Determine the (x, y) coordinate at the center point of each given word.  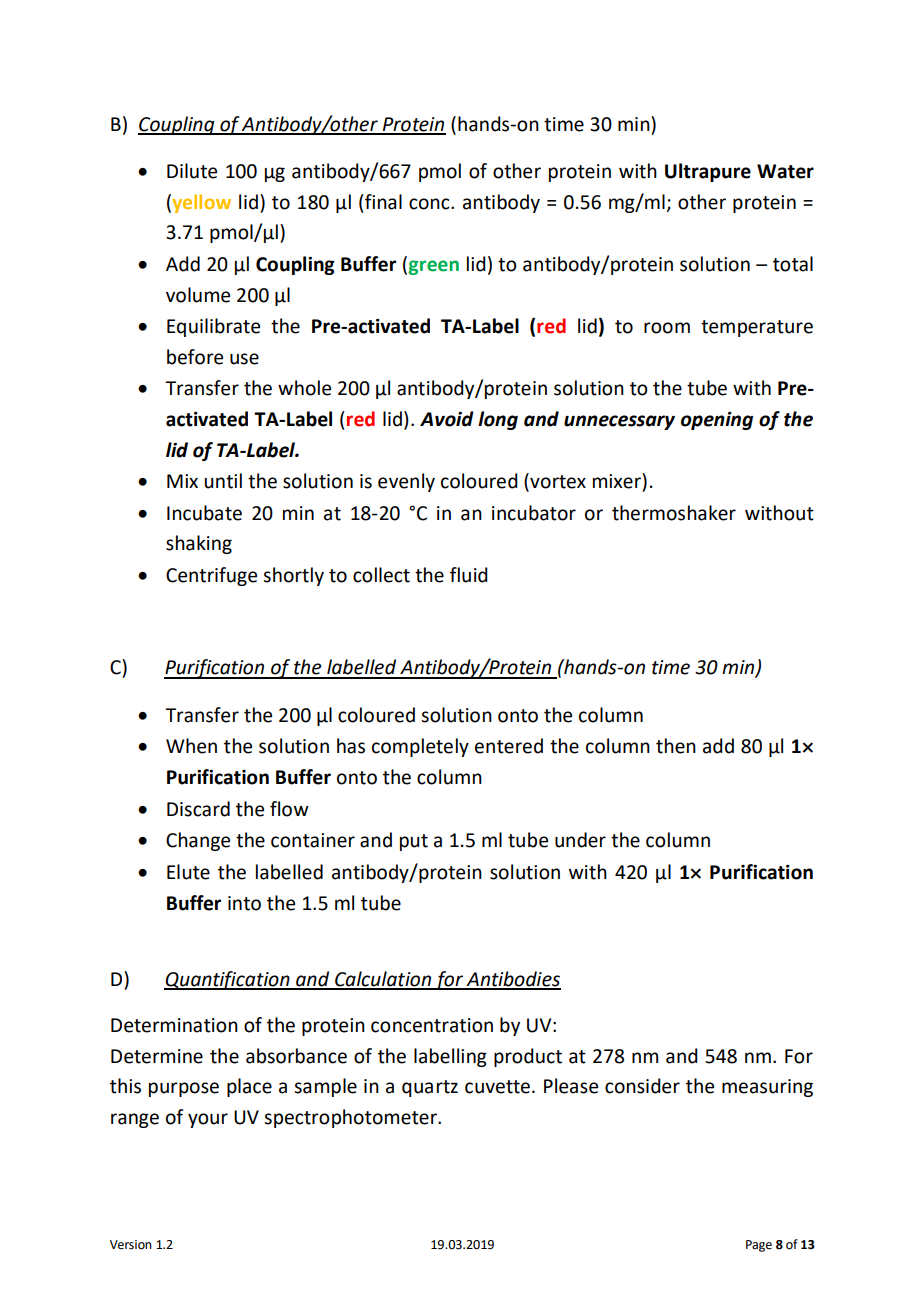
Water (785, 171)
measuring (767, 1088)
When (191, 746)
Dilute (192, 171)
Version (131, 1245)
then (676, 746)
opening (717, 421)
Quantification (228, 980)
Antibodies (512, 980)
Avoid (447, 419)
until (223, 481)
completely (420, 747)
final (382, 202)
